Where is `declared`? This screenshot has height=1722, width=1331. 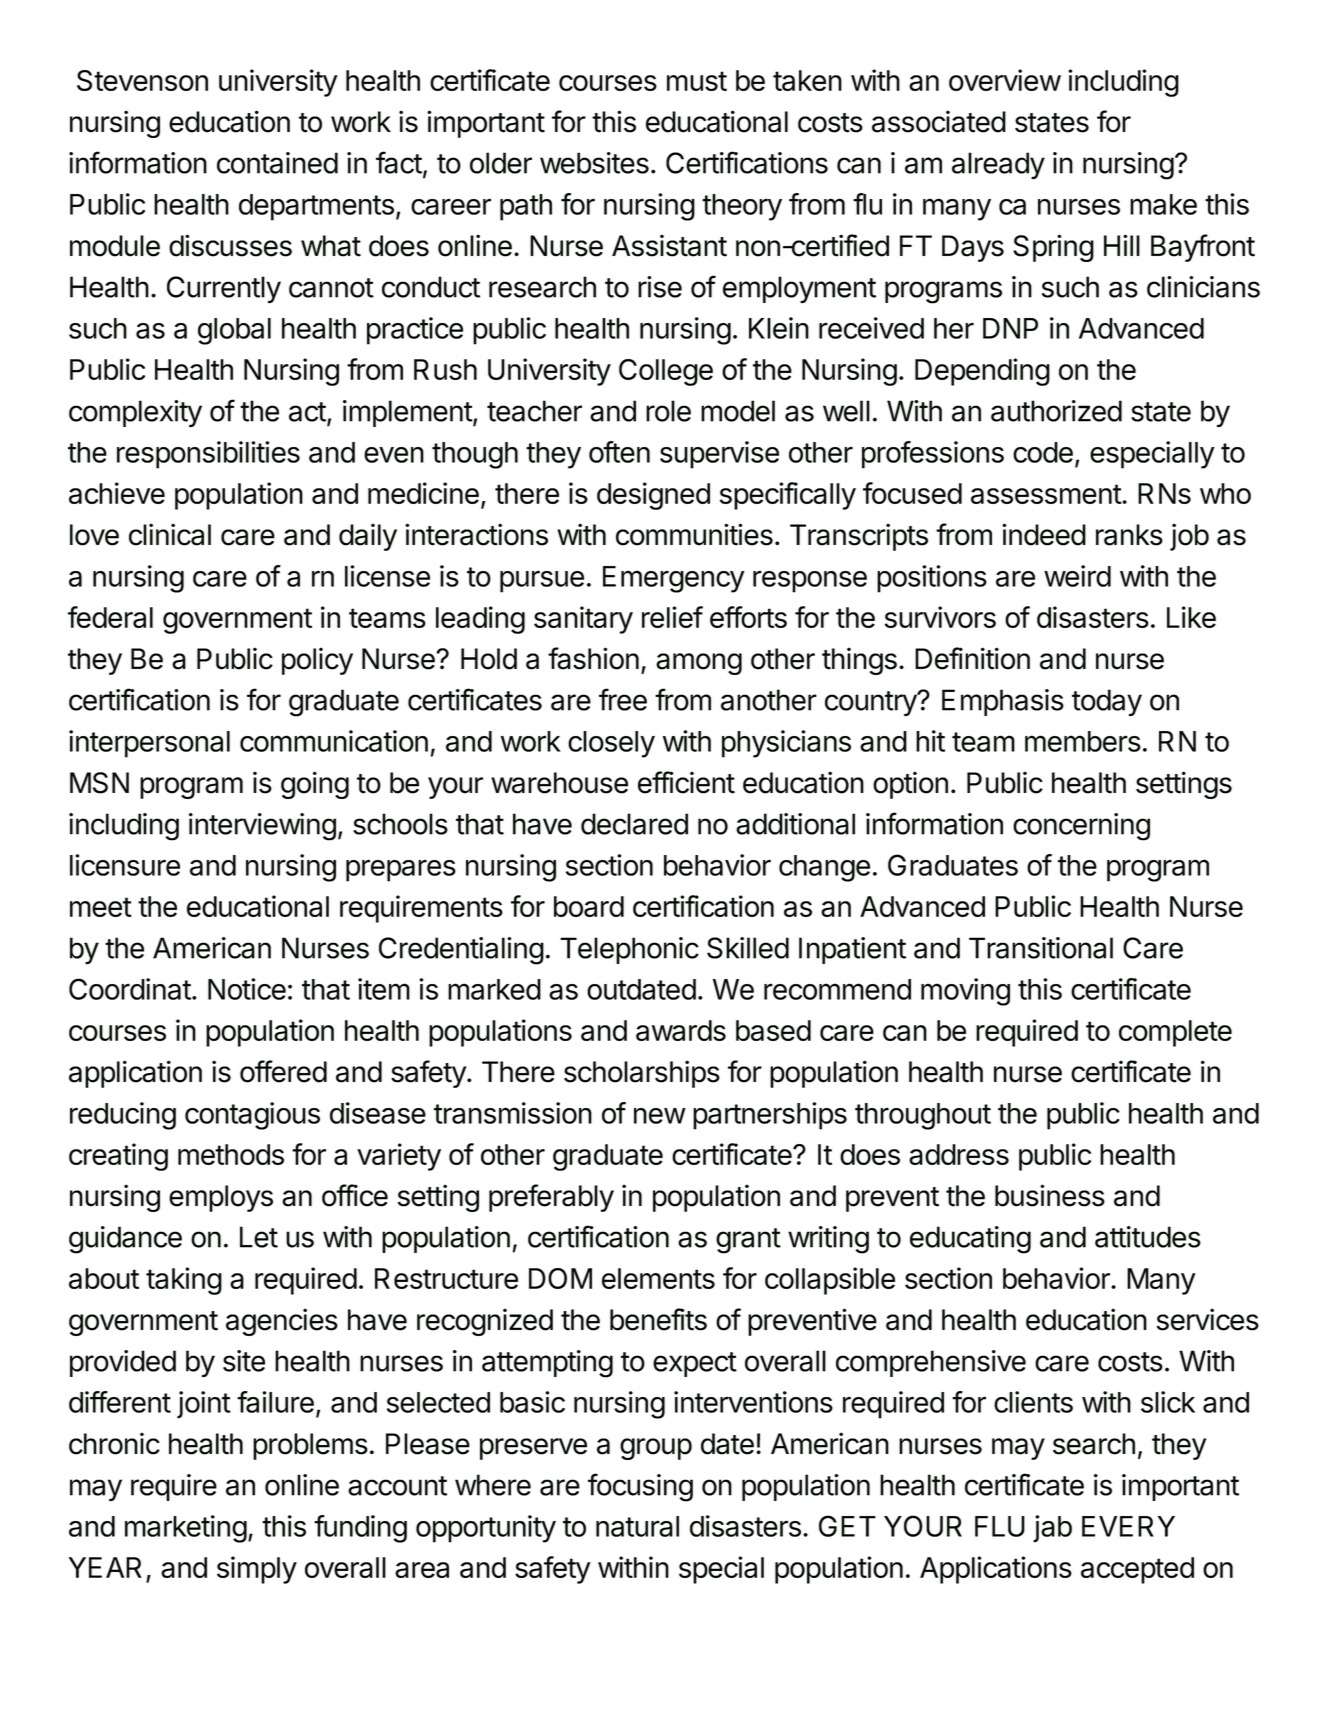 declared is located at coordinates (634, 824).
